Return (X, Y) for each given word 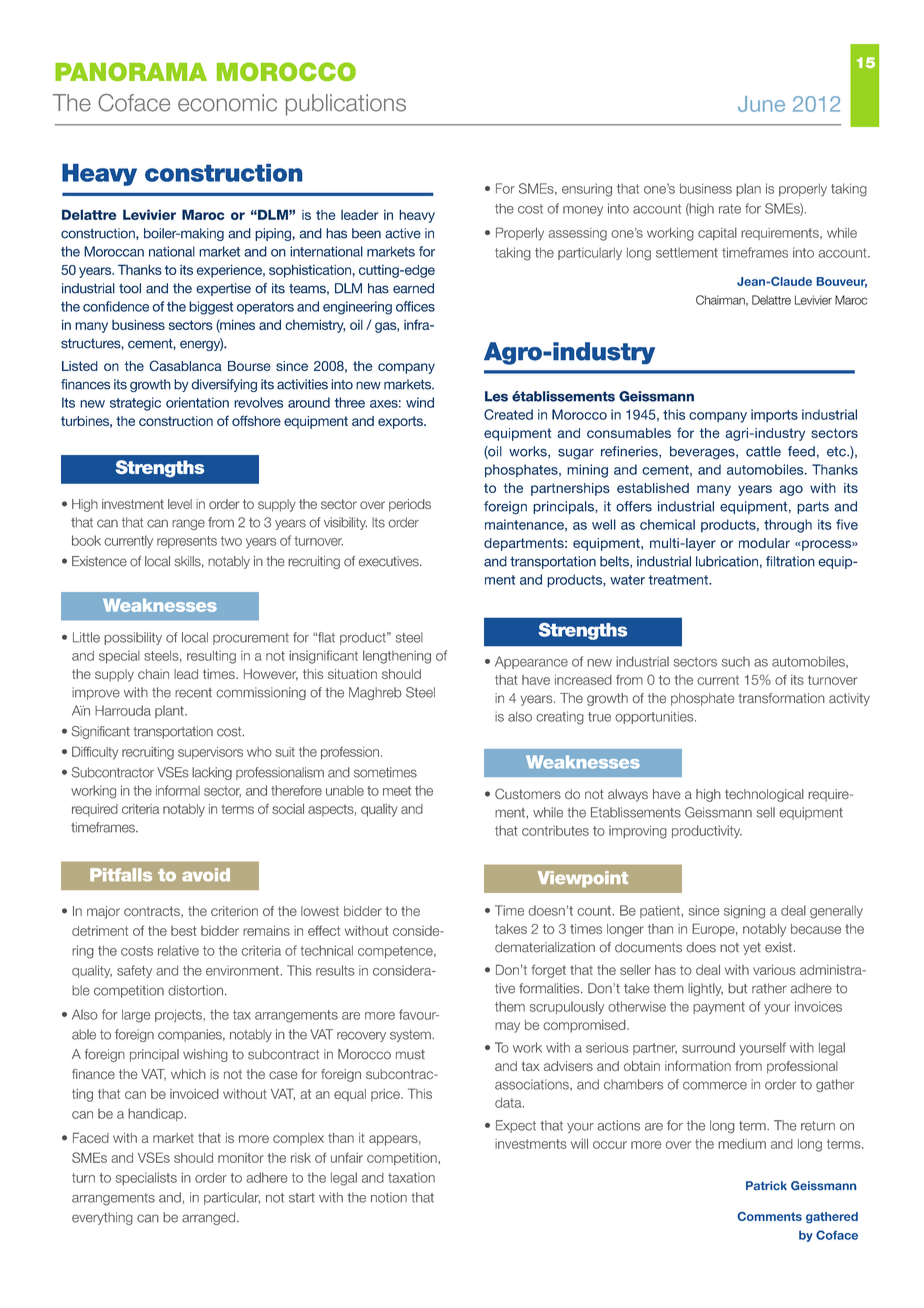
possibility (133, 638)
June (761, 104)
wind (420, 402)
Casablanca (185, 365)
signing (744, 912)
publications (346, 105)
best (184, 931)
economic (227, 103)
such (736, 661)
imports (774, 415)
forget (548, 971)
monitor (241, 1158)
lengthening (397, 657)
